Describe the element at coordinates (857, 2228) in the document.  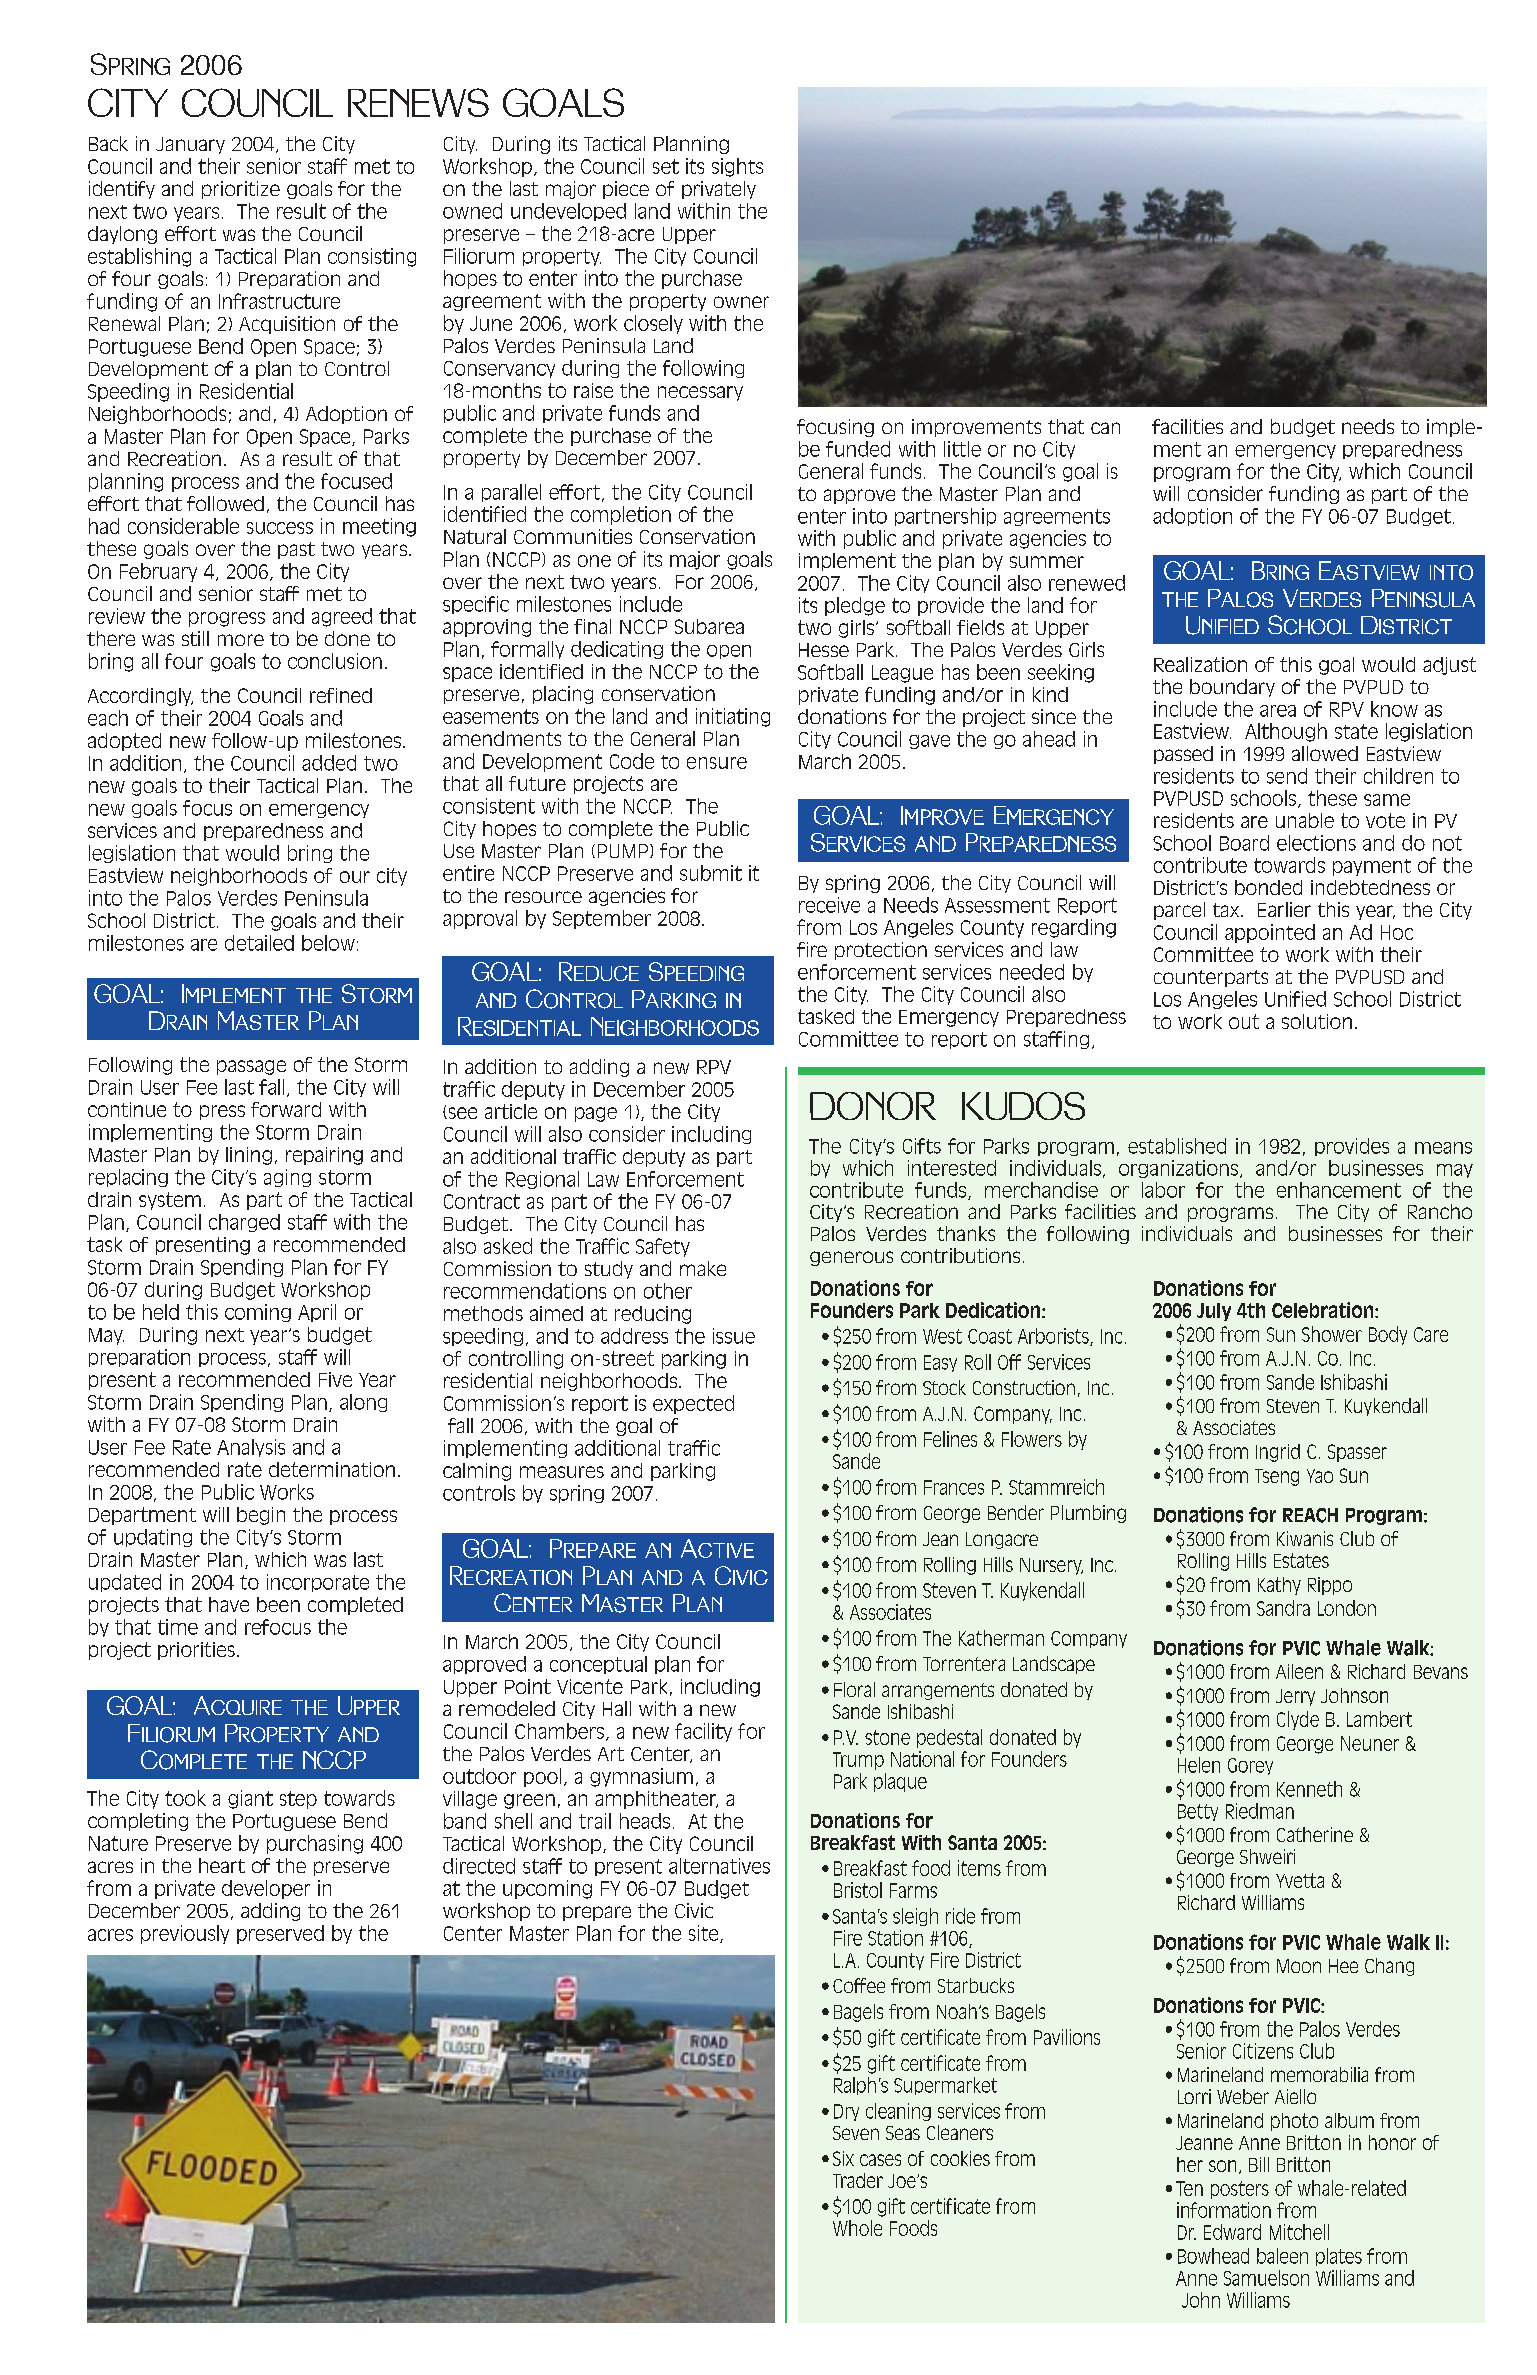
I see `Whole` at that location.
